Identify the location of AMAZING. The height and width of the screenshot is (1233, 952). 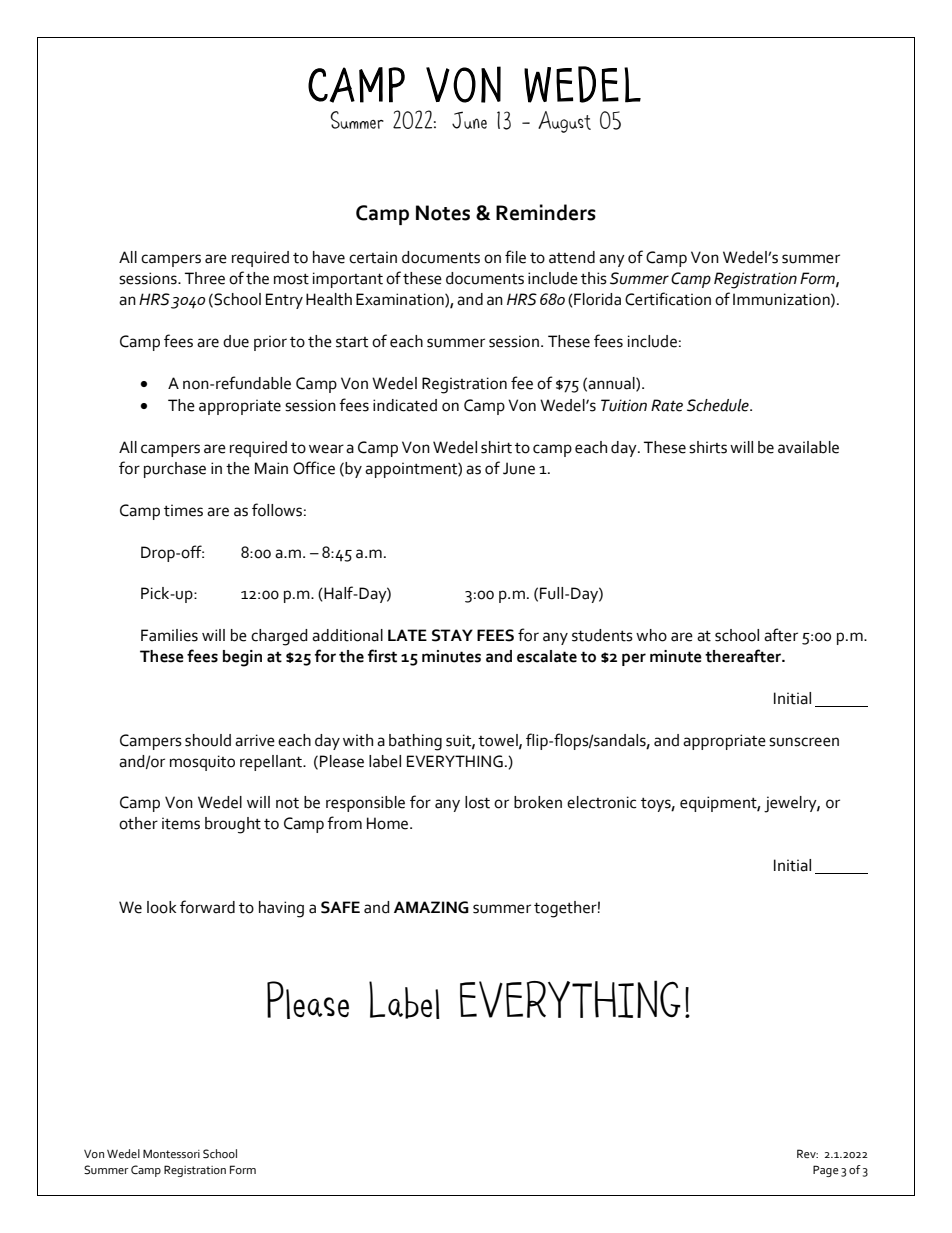
(431, 907).
